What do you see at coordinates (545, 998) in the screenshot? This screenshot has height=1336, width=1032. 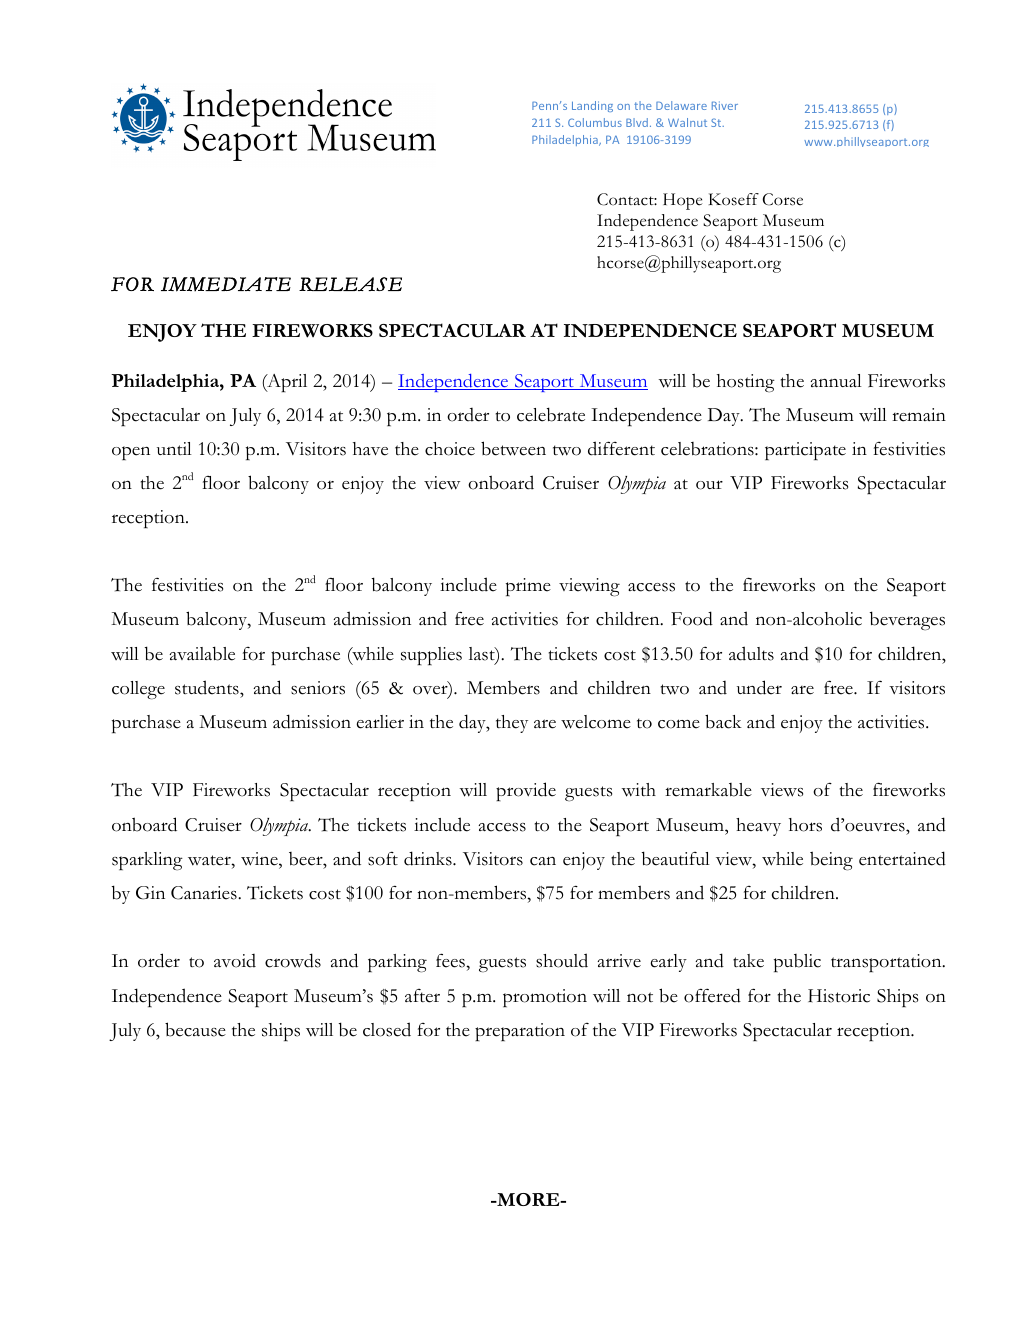 I see `promotion` at bounding box center [545, 998].
